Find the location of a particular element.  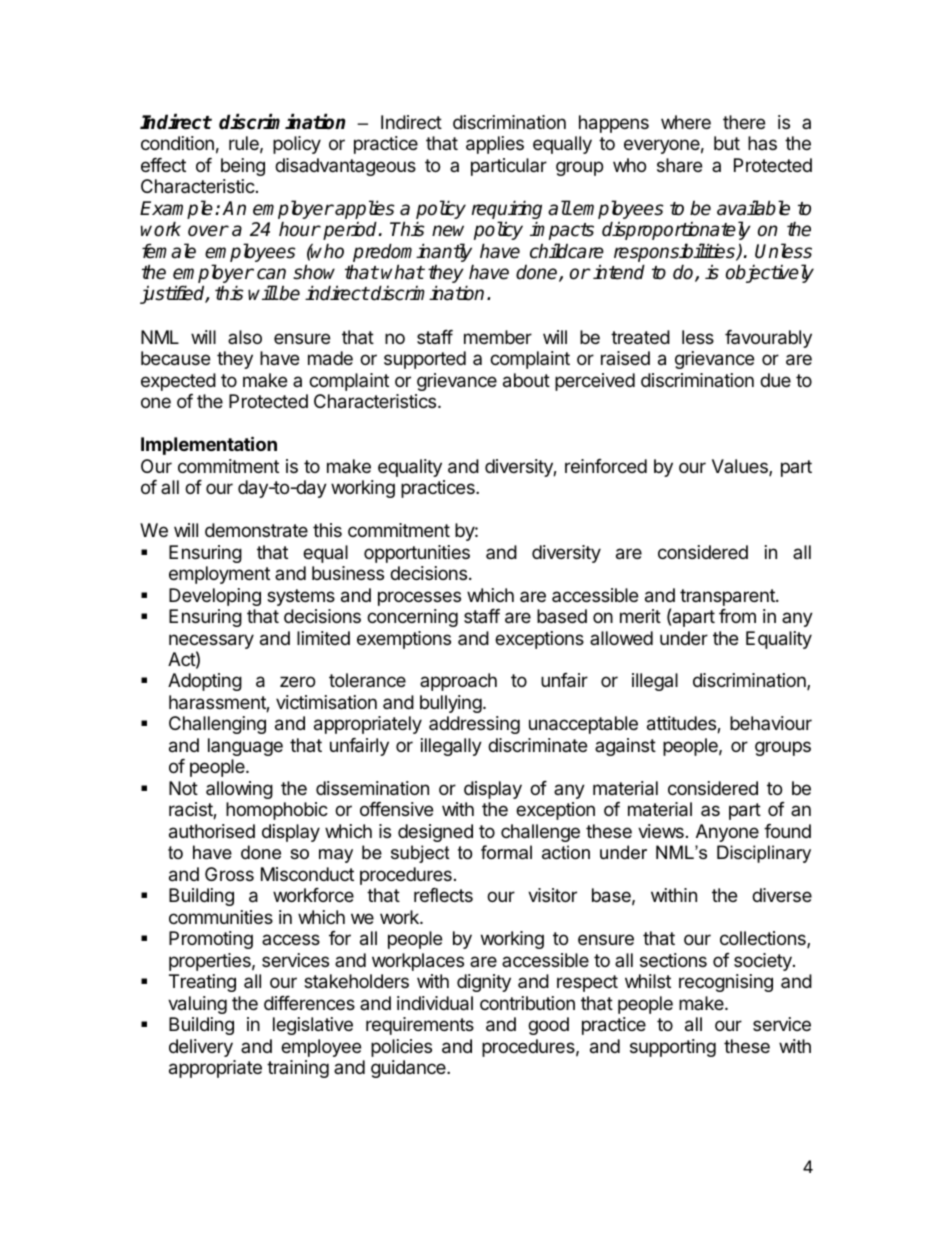

requiring is located at coordinates (507, 211).
